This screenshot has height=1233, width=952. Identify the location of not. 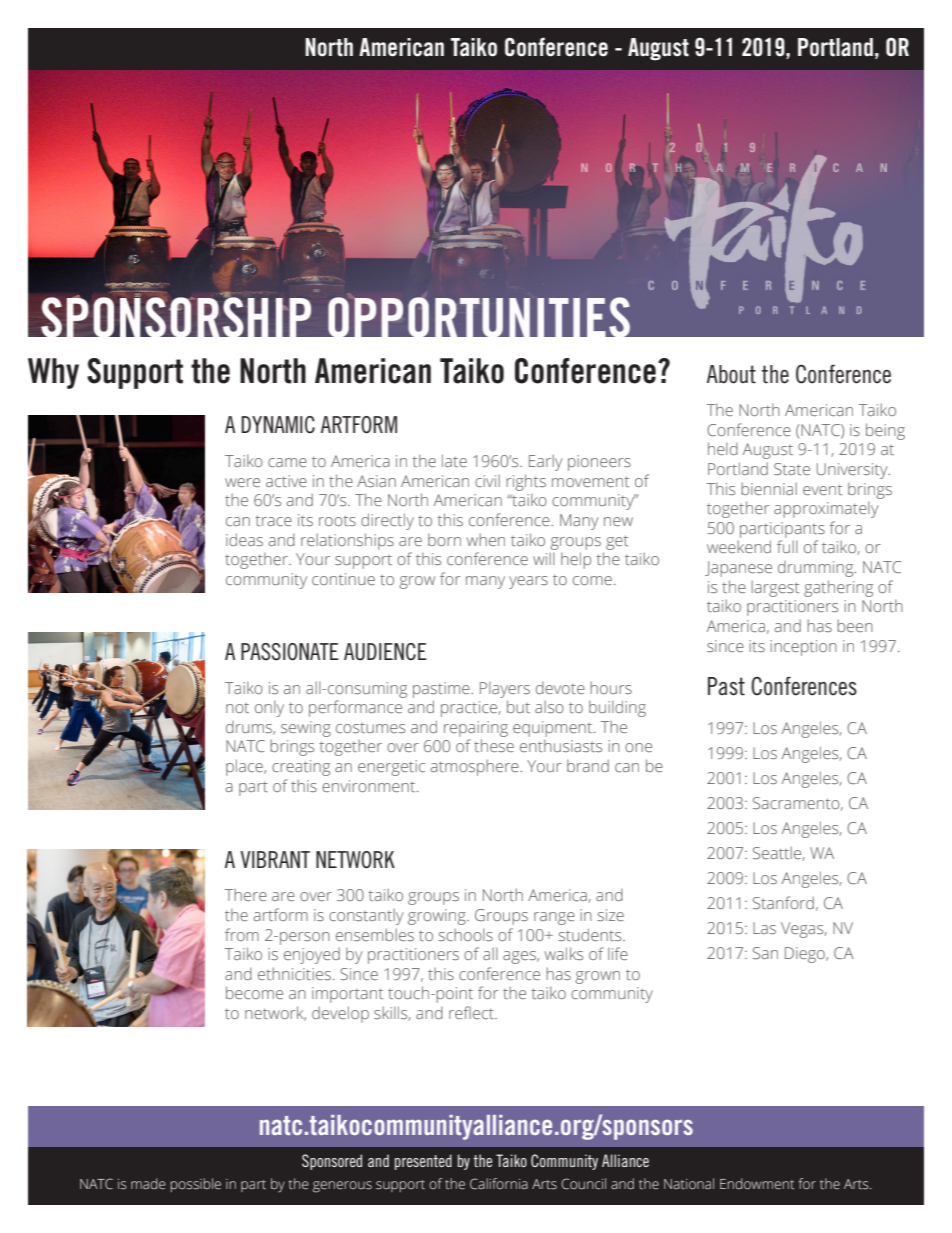
(237, 708).
